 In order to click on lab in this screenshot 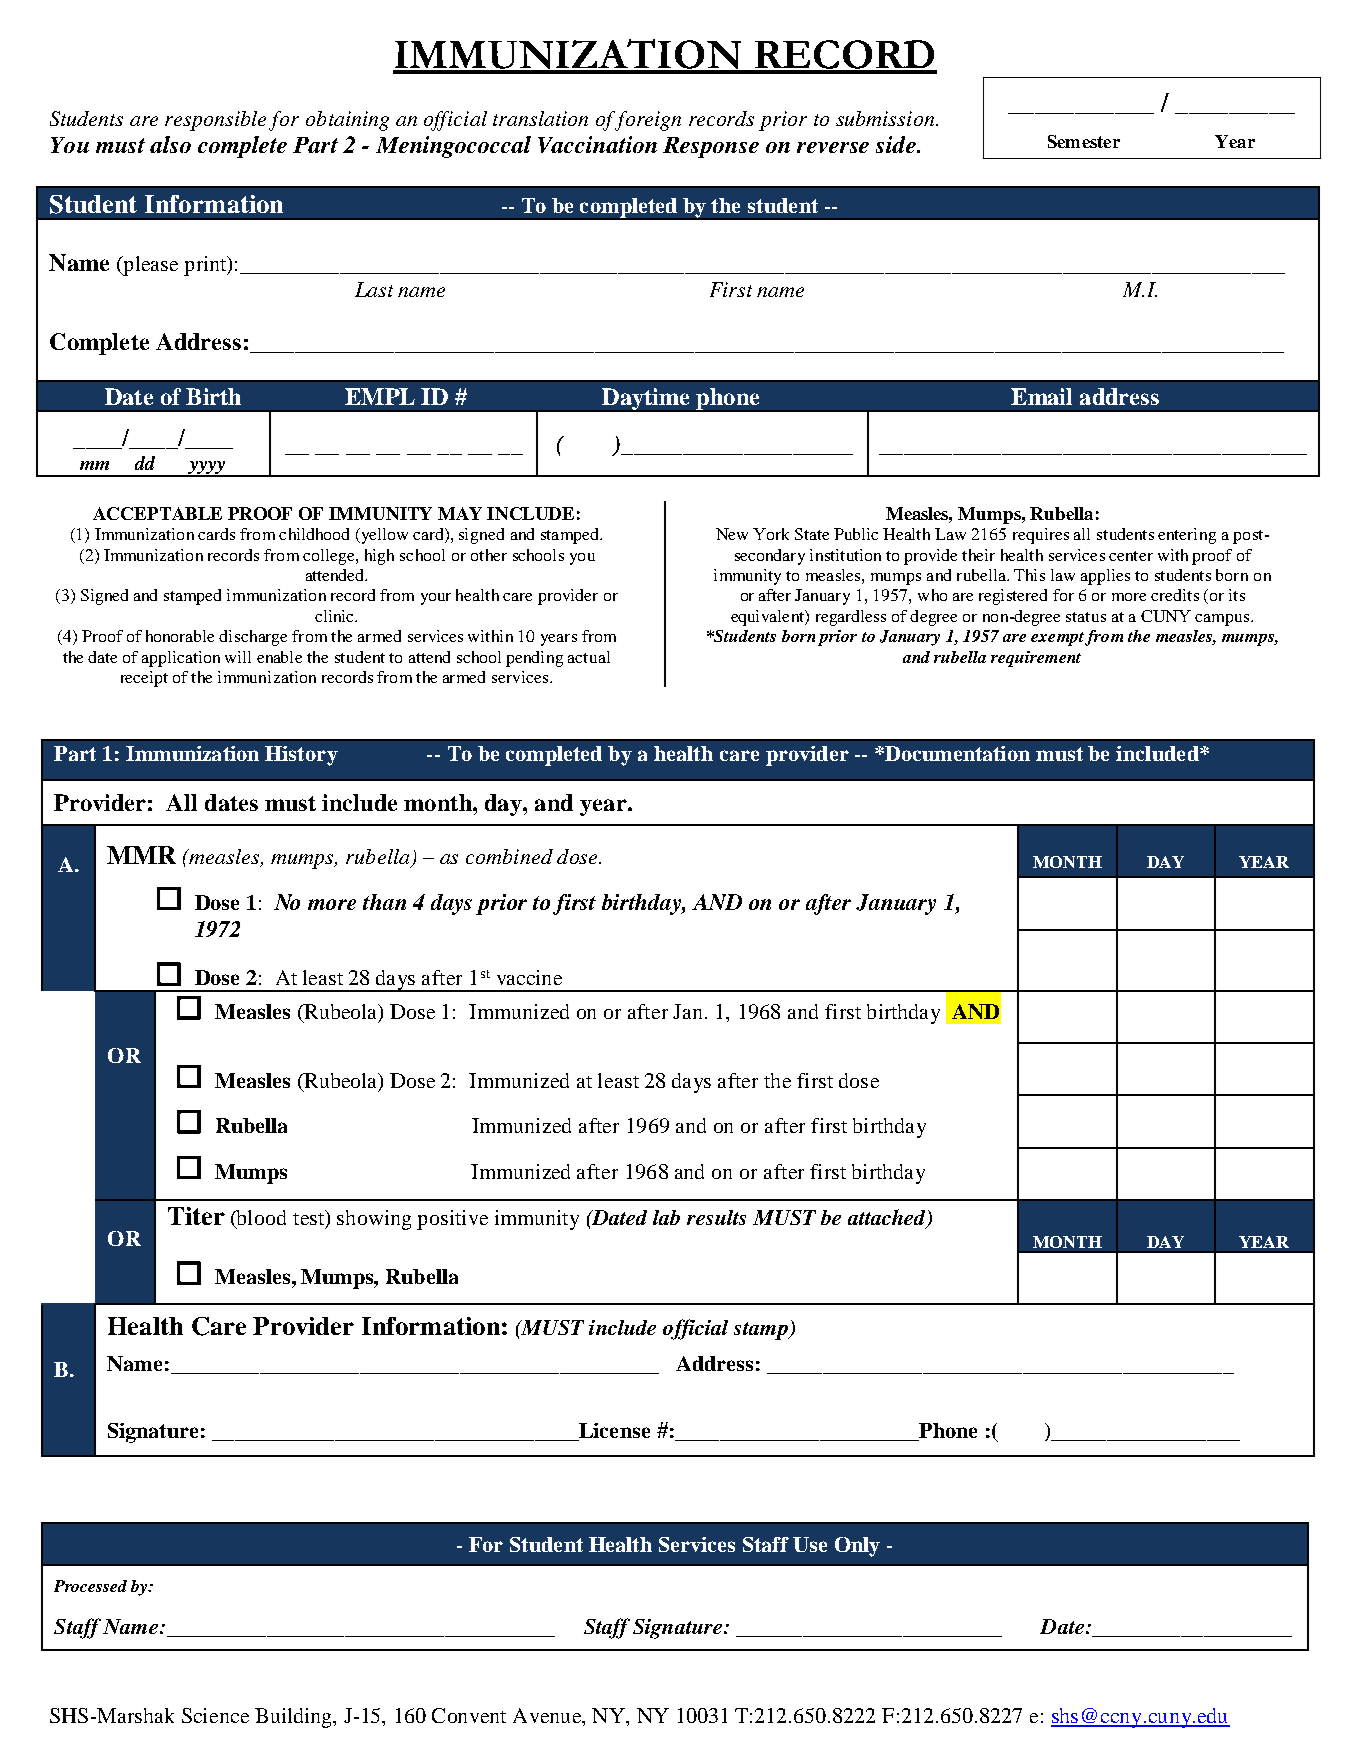, I will do `click(666, 1217)`.
